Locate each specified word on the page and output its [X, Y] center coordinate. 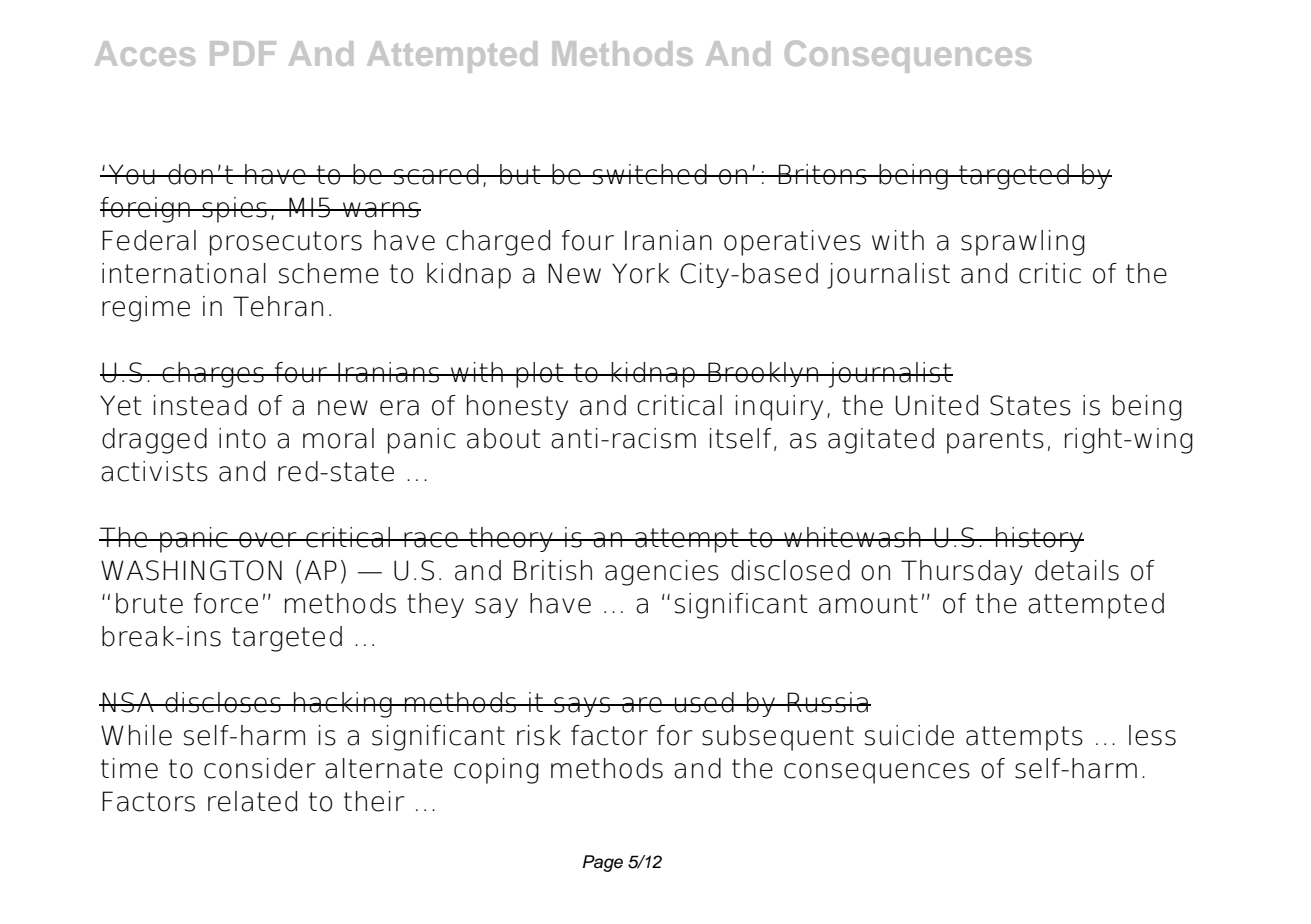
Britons [822, 174]
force [226, 603]
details [1077, 570]
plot [540, 375]
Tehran [278, 306]
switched [650, 174]
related [252, 801]
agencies [662, 573]
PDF [243, 53]
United [937, 405]
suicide [909, 735]
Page [603, 863]
